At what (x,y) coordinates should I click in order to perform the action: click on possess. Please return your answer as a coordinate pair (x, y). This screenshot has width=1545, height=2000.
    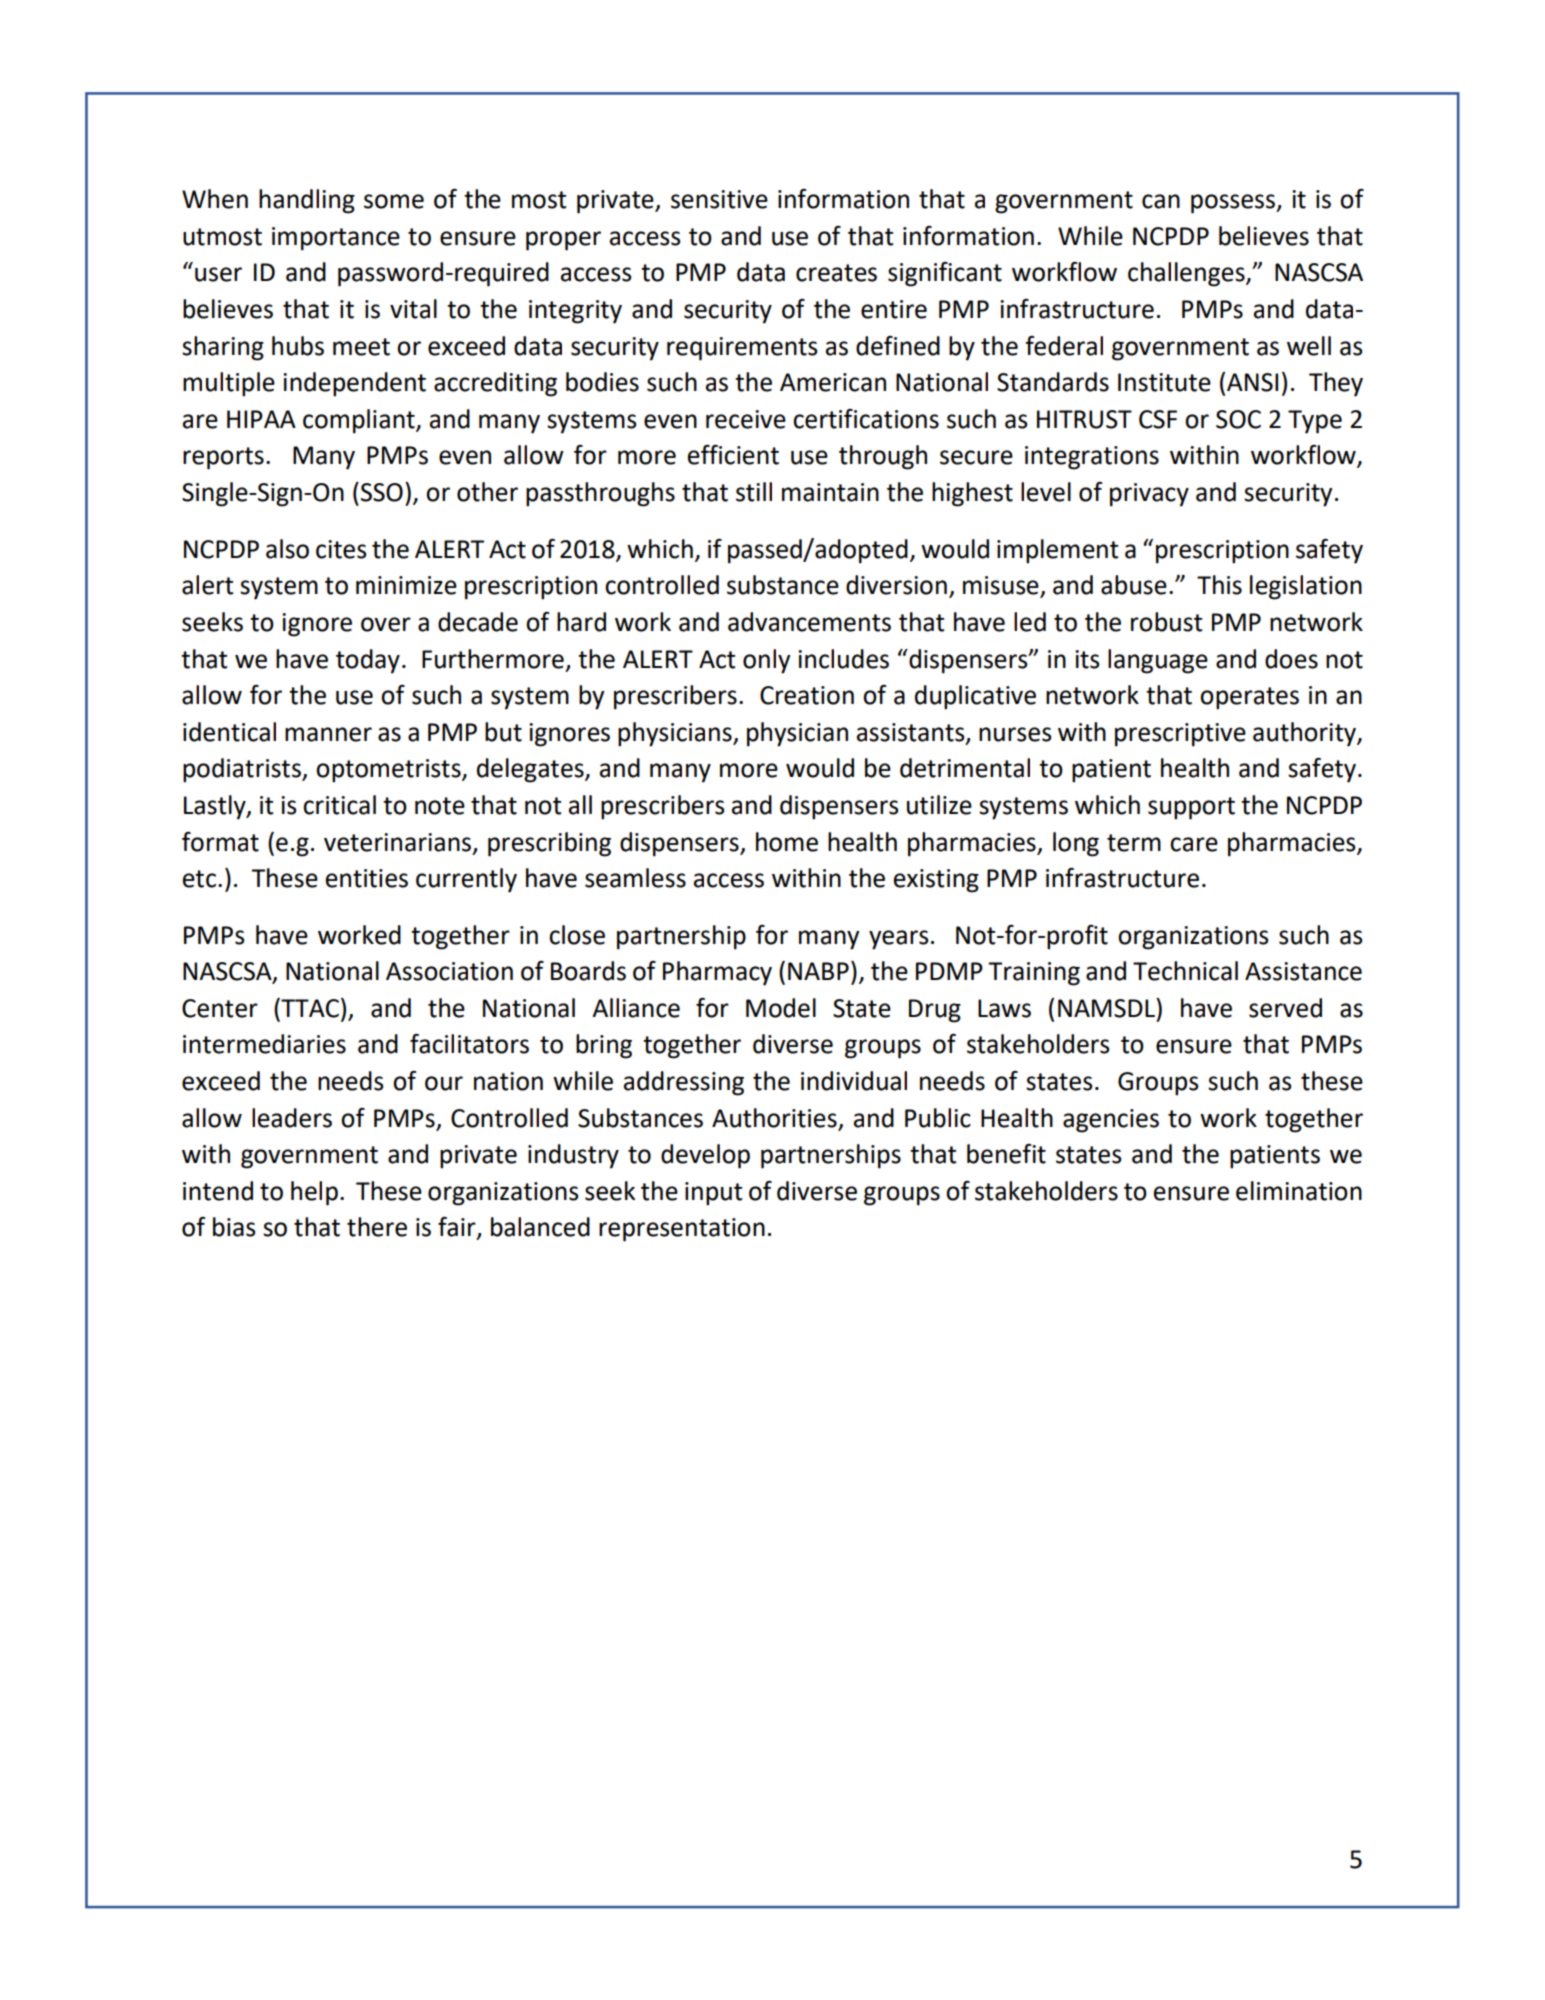
    Looking at the image, I should click on (1234, 204).
